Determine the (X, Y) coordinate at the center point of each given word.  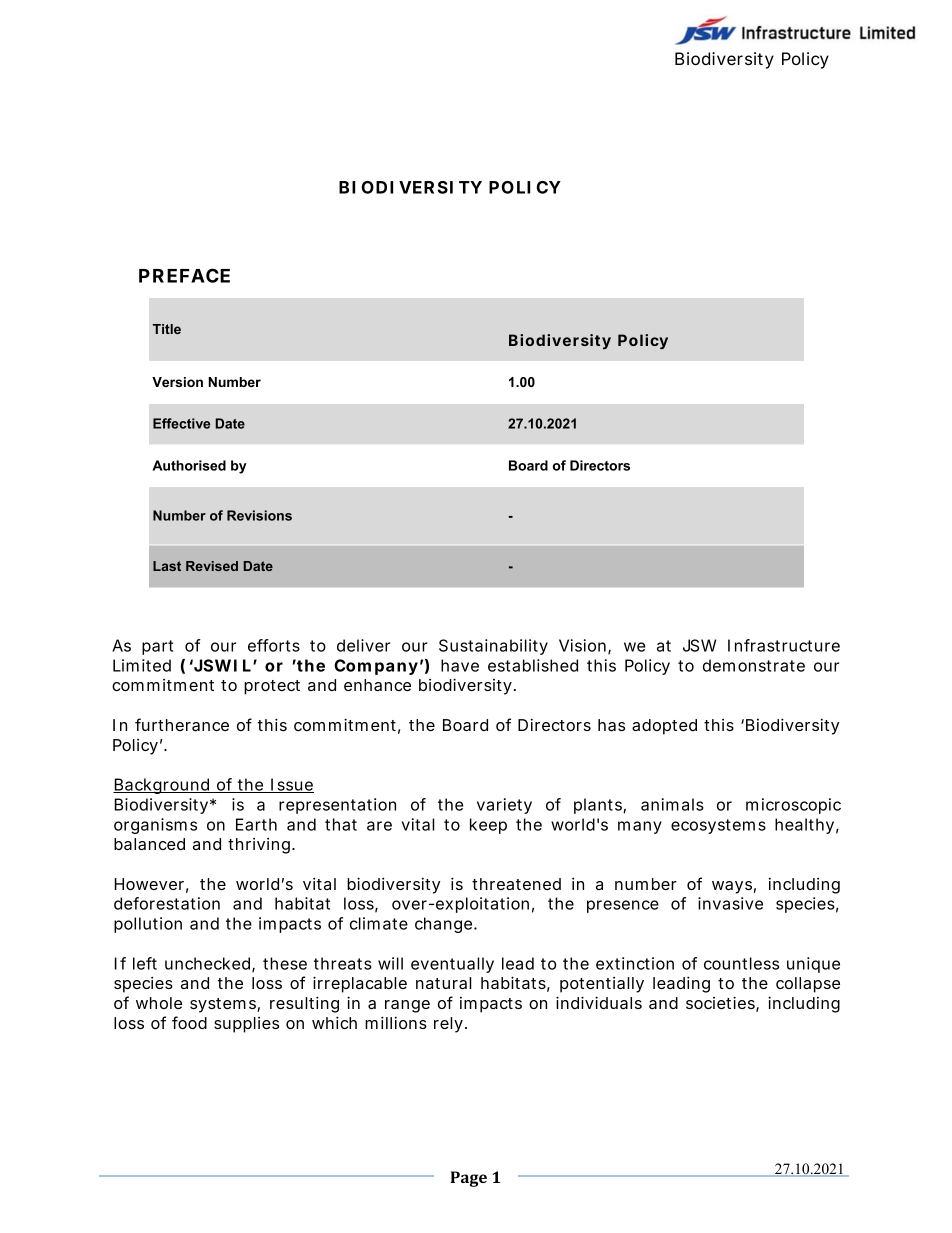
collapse (808, 985)
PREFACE (184, 275)
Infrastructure (784, 645)
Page (468, 1179)
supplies (246, 1025)
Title (167, 329)
